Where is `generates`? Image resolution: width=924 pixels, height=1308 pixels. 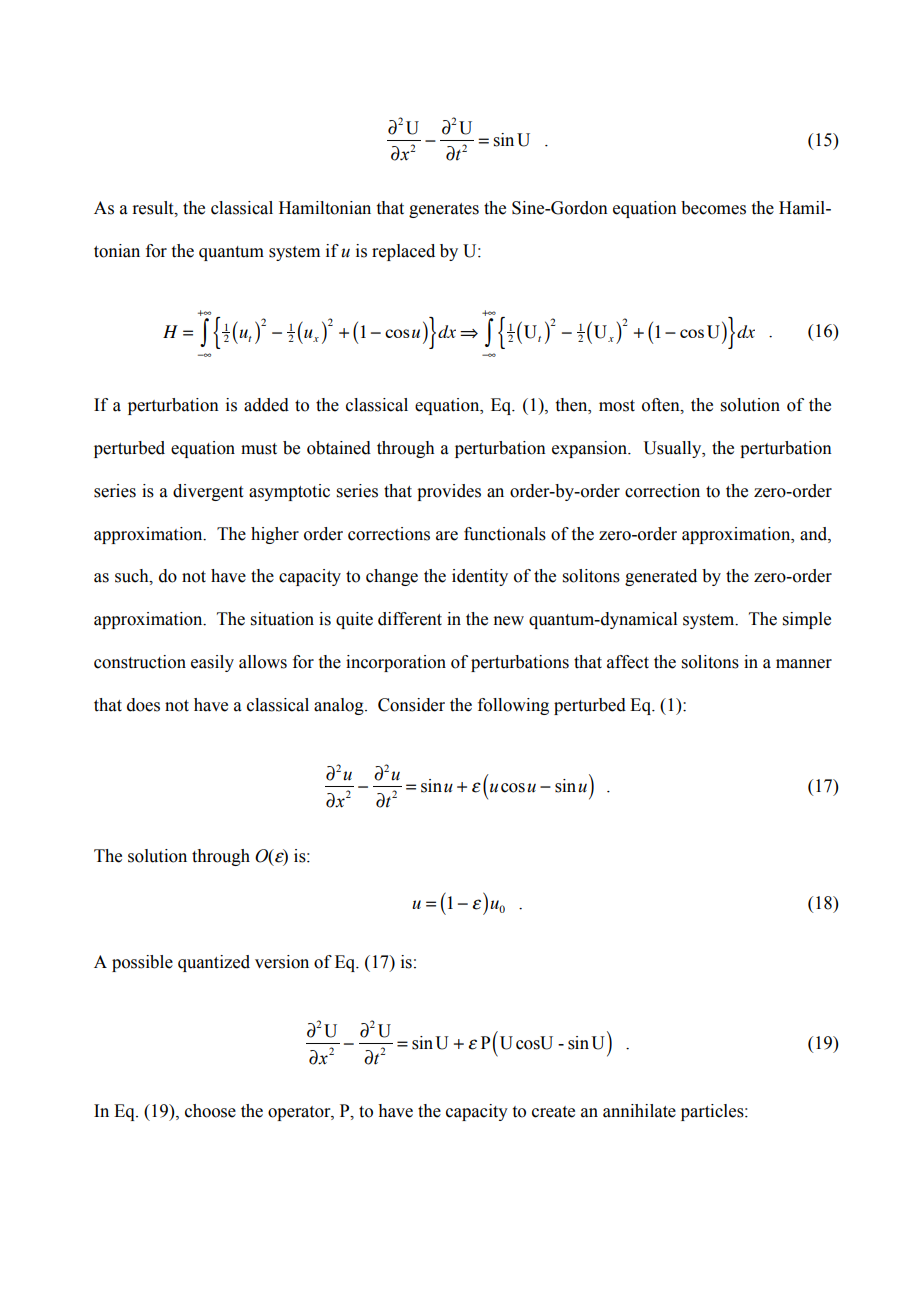 generates is located at coordinates (444, 210).
